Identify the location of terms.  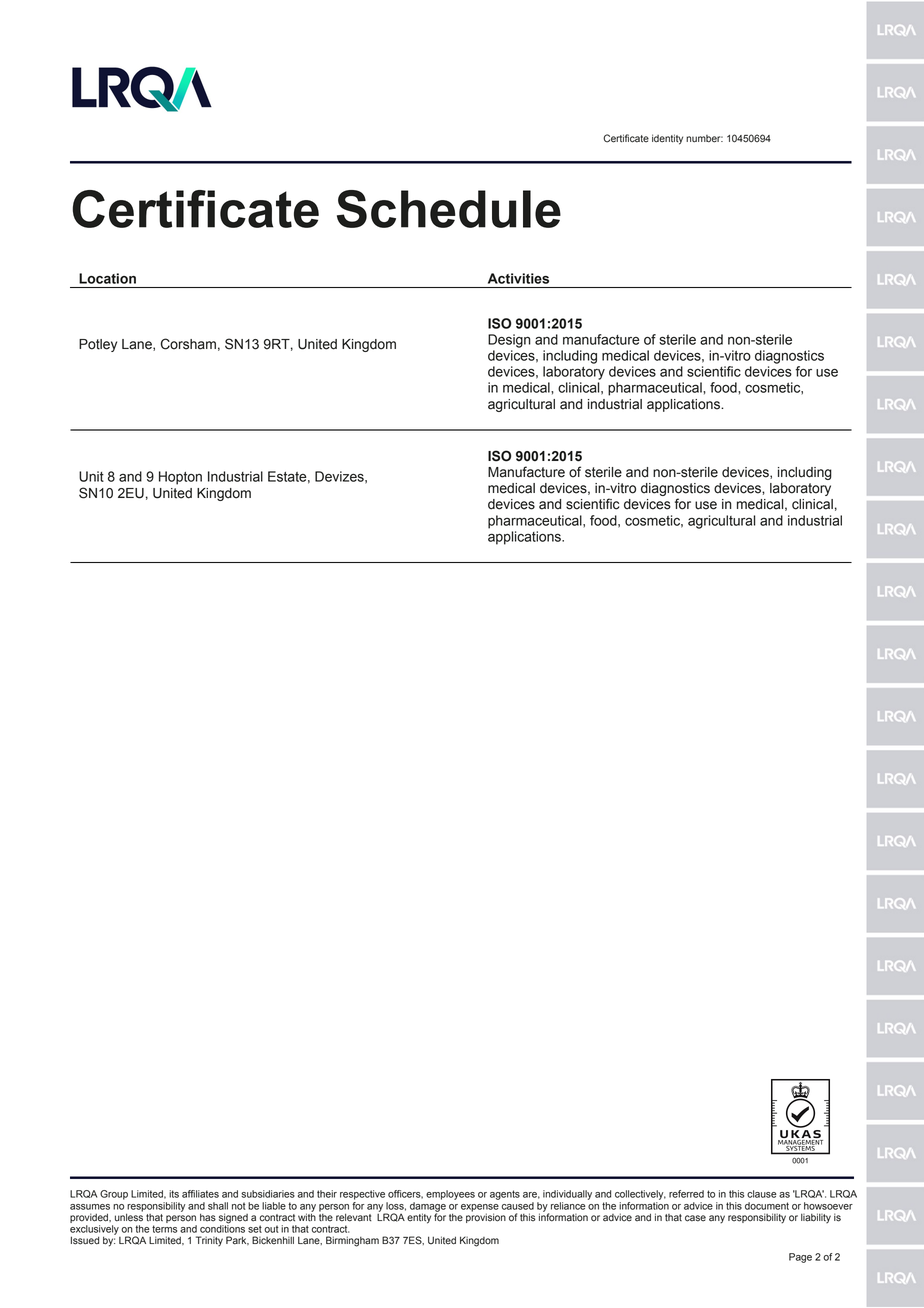
(164, 1229).
